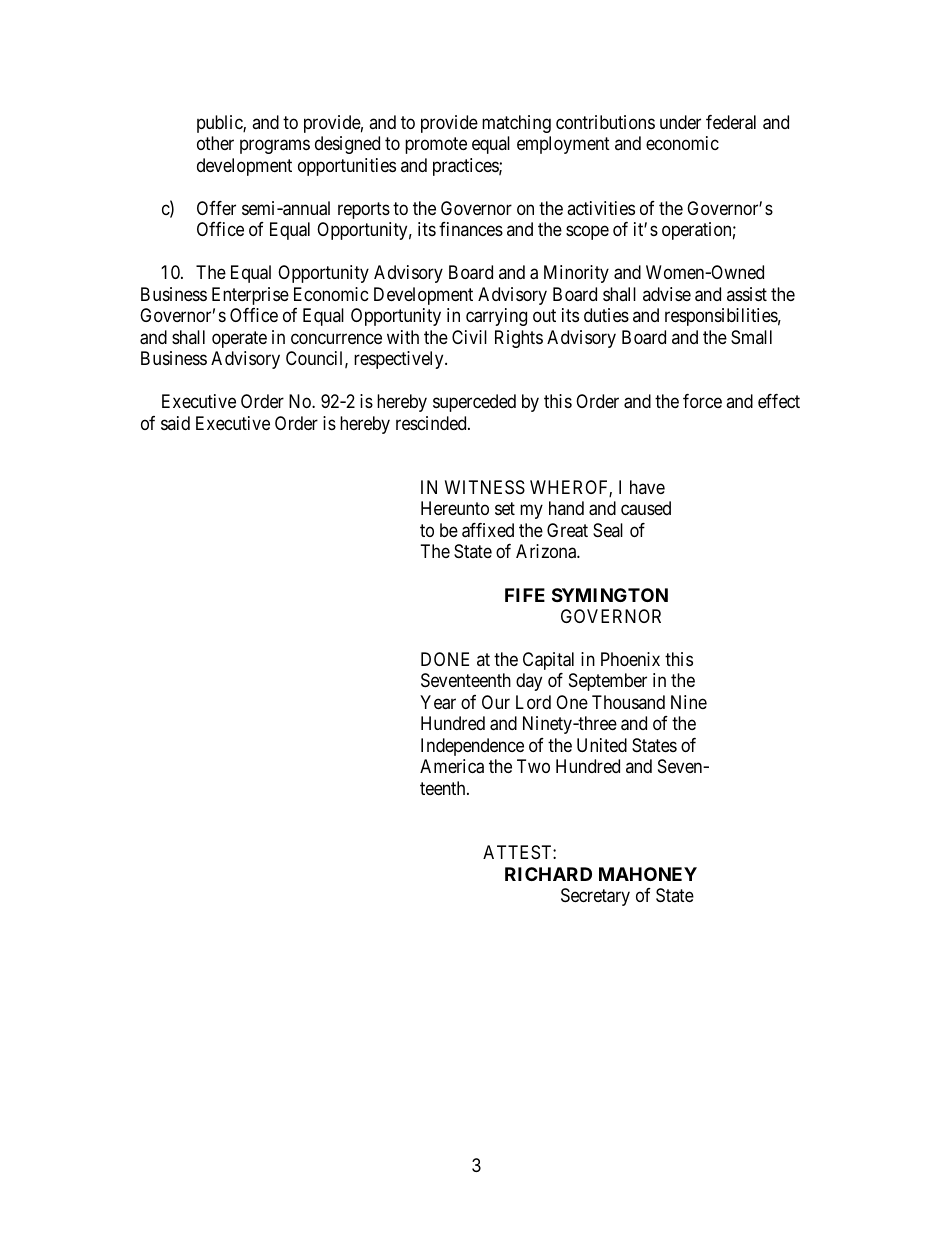  Describe the element at coordinates (275, 147) in the document. I see `programs` at that location.
